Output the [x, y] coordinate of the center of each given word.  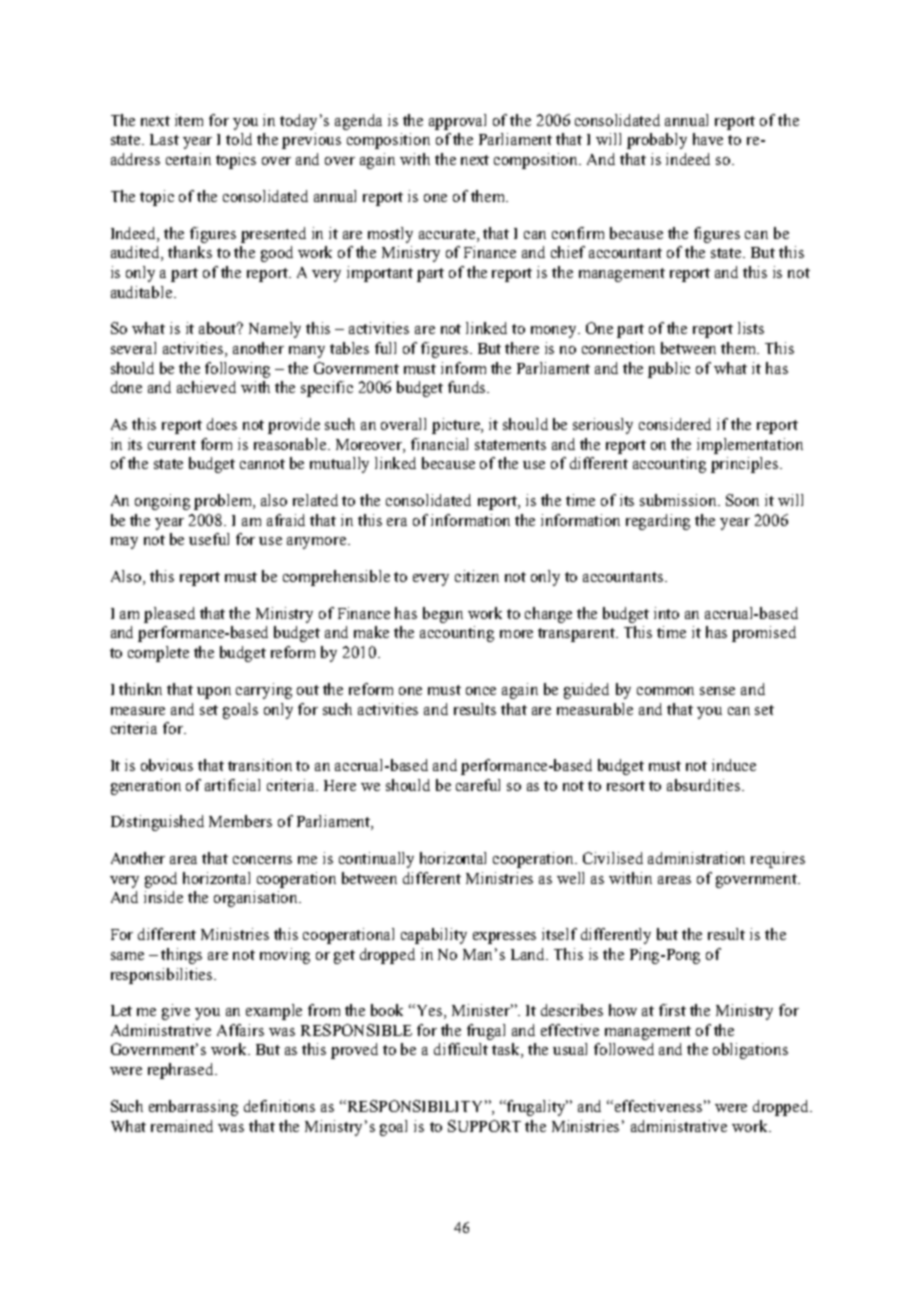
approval [457, 122]
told [239, 139]
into [666, 613]
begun [443, 615]
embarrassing [193, 1108]
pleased [169, 615]
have [708, 139]
